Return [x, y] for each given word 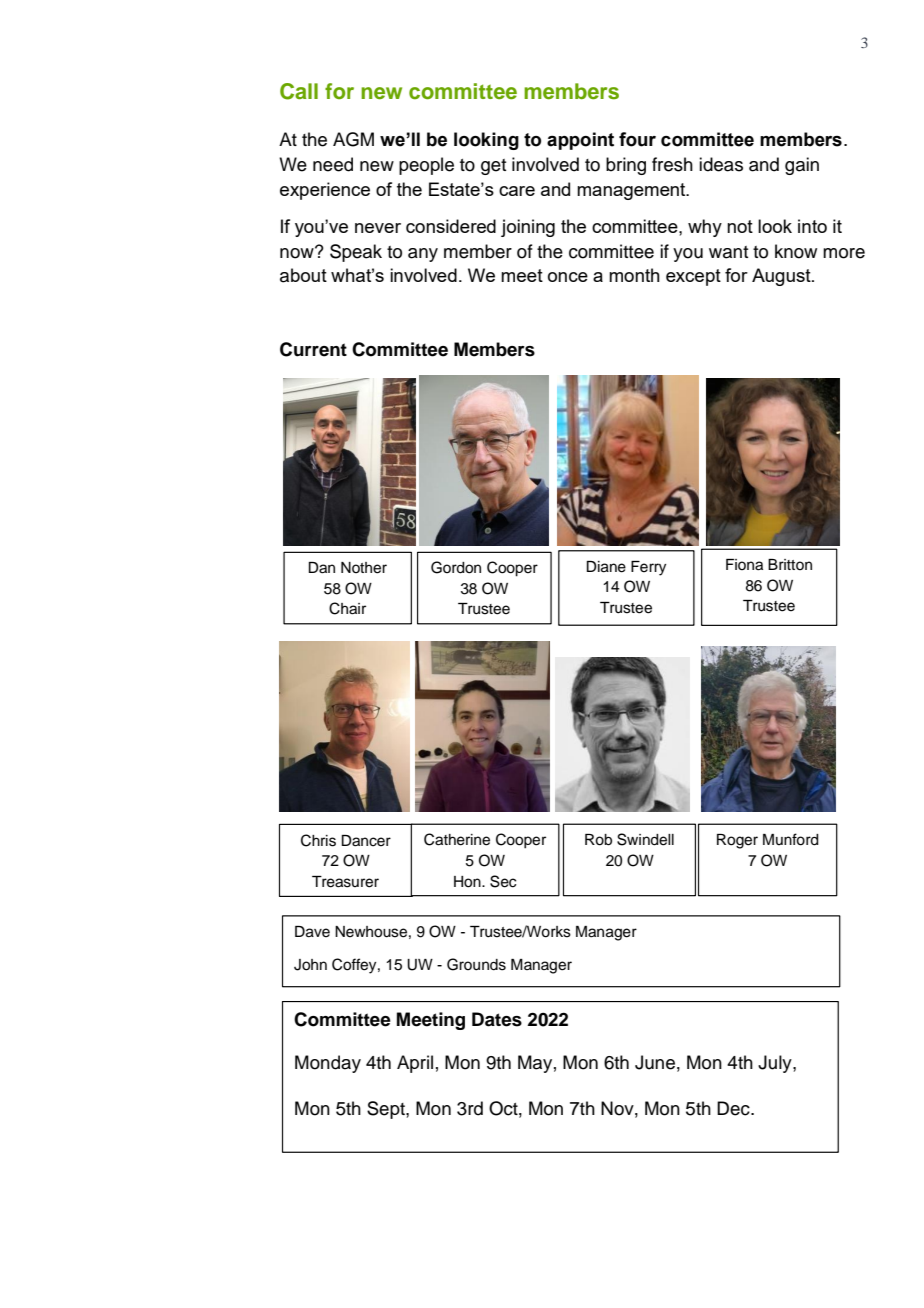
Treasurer [345, 882]
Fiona [744, 565]
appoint [580, 141]
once [568, 277]
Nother [364, 568]
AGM [353, 139]
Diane [606, 567]
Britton [790, 564]
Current [313, 349]
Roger [737, 841]
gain [802, 166]
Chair [347, 608]
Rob [598, 840]
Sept [387, 1110]
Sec [503, 881]
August [782, 277]
